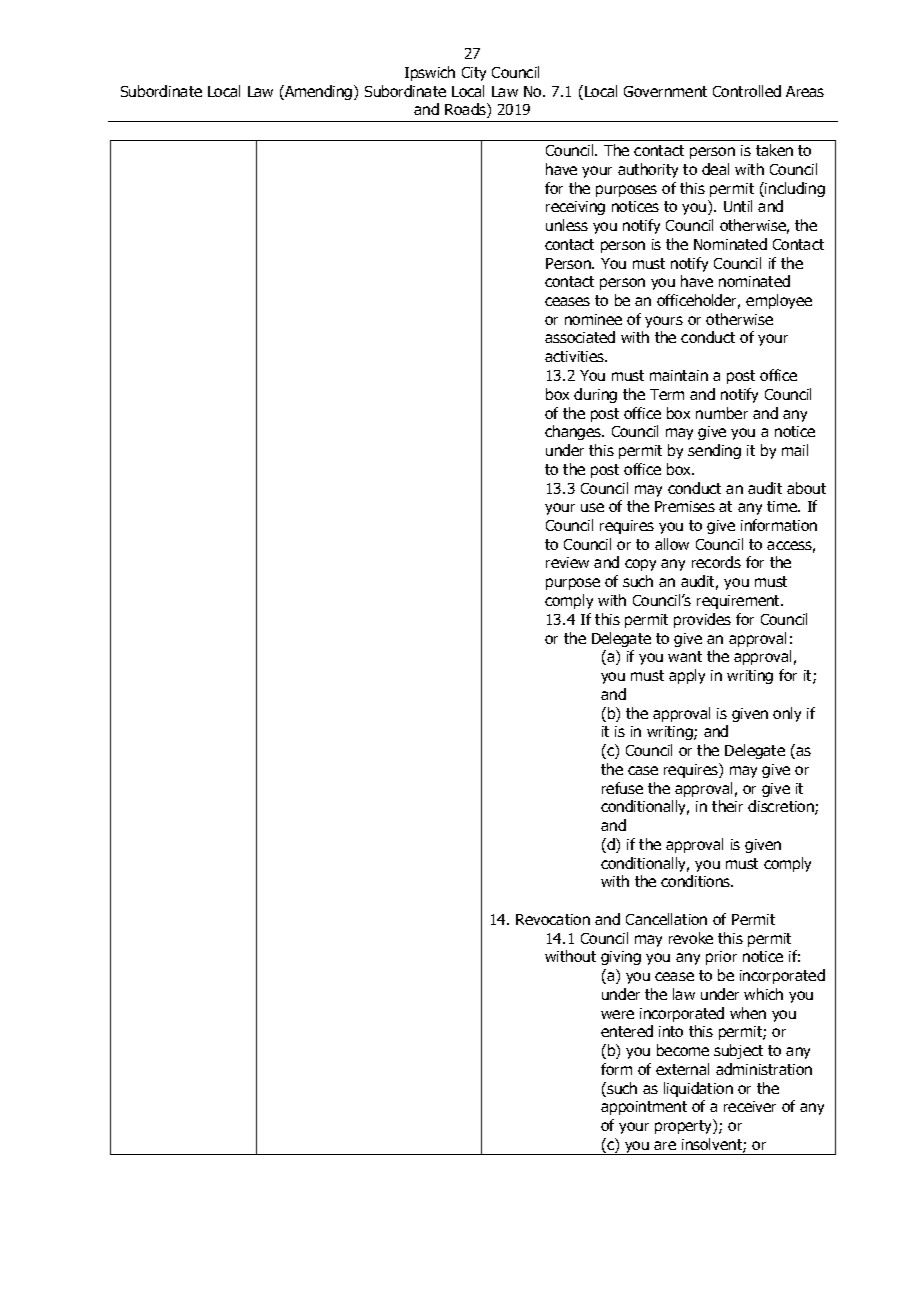 The width and height of the document is (924, 1308). Describe the element at coordinates (640, 565) in the document. I see `copy` at that location.
